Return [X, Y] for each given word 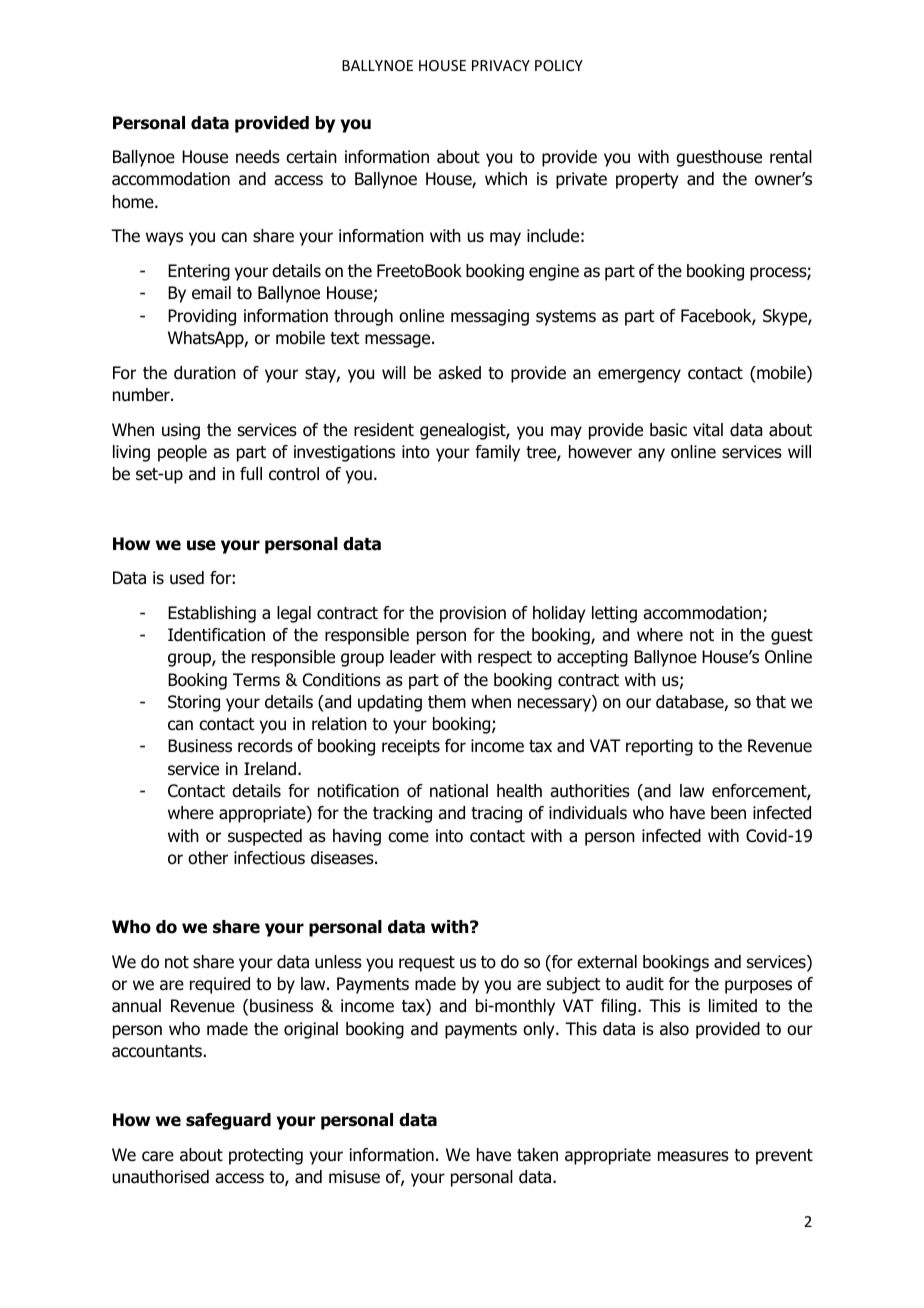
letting [614, 614]
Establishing [212, 614]
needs [258, 157]
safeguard [228, 1121]
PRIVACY [501, 65]
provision [473, 614]
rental [791, 157]
